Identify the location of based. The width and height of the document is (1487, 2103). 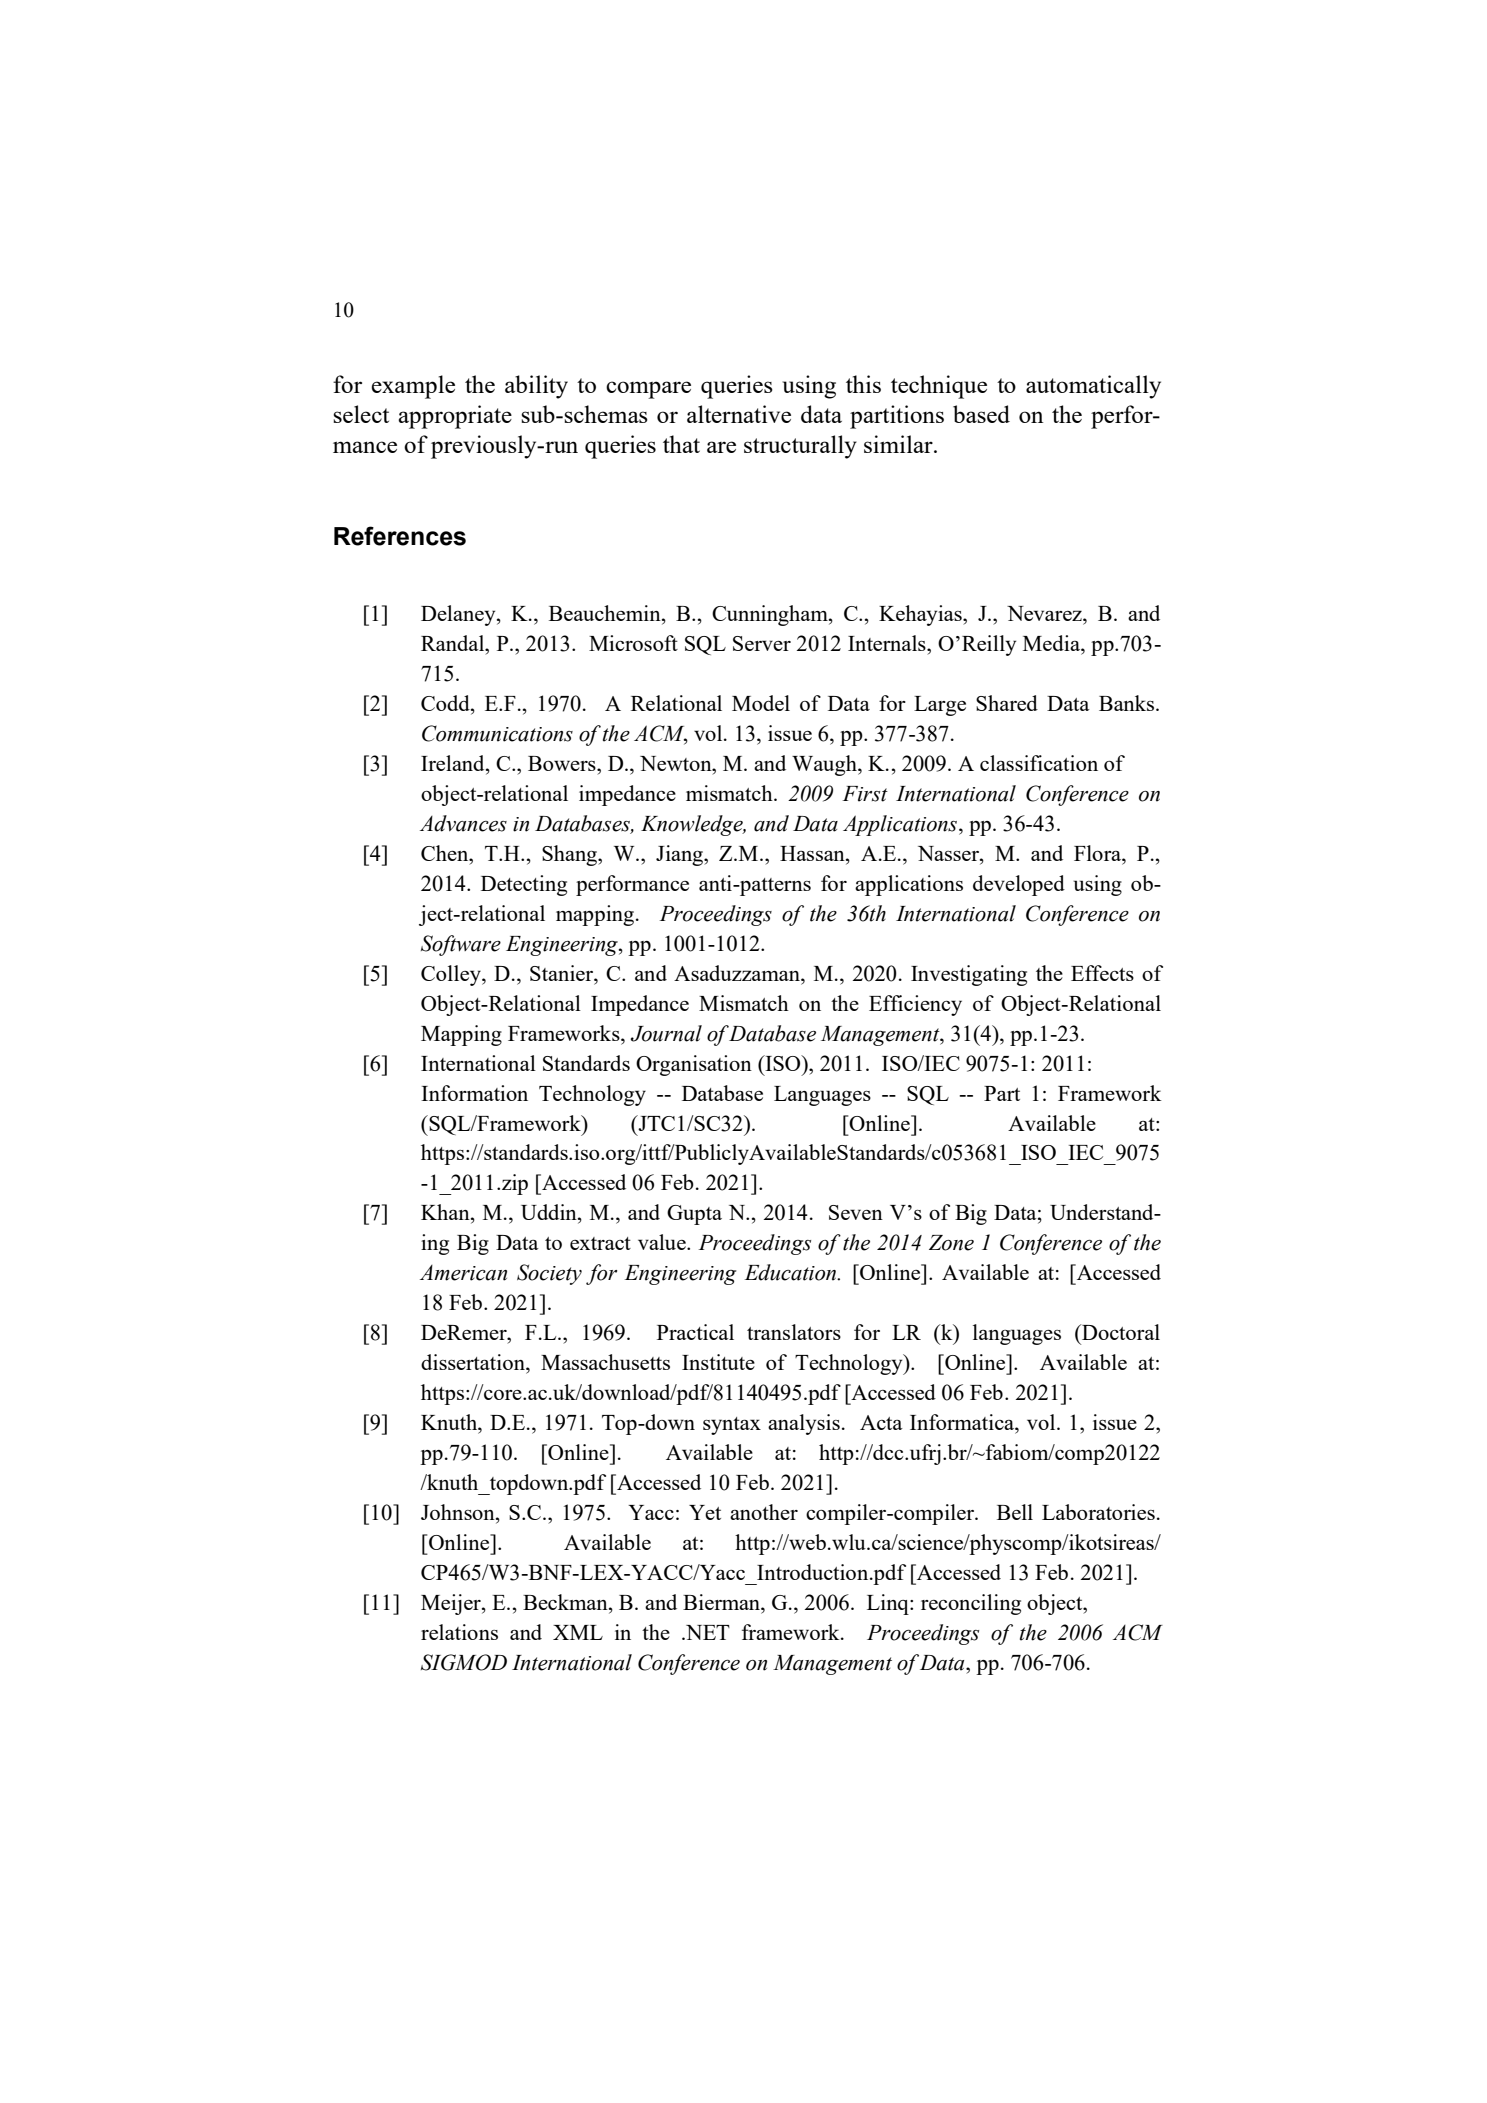
(981, 414).
